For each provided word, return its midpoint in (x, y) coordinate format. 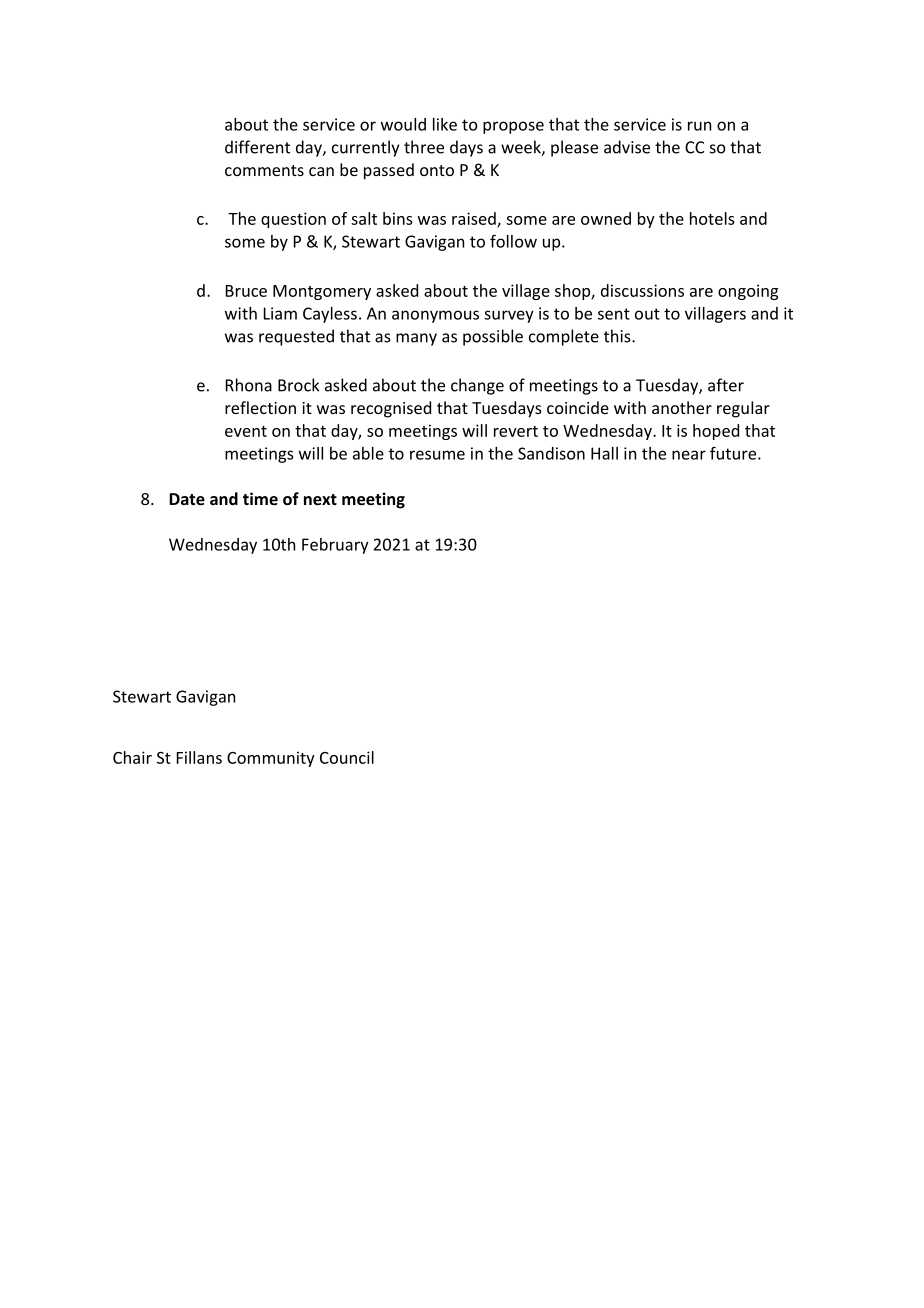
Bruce (246, 291)
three (424, 147)
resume (437, 455)
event (246, 431)
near (689, 455)
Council (347, 757)
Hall (604, 453)
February (335, 546)
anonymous (435, 316)
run (699, 126)
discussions (642, 290)
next (320, 499)
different (257, 147)
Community (271, 759)
